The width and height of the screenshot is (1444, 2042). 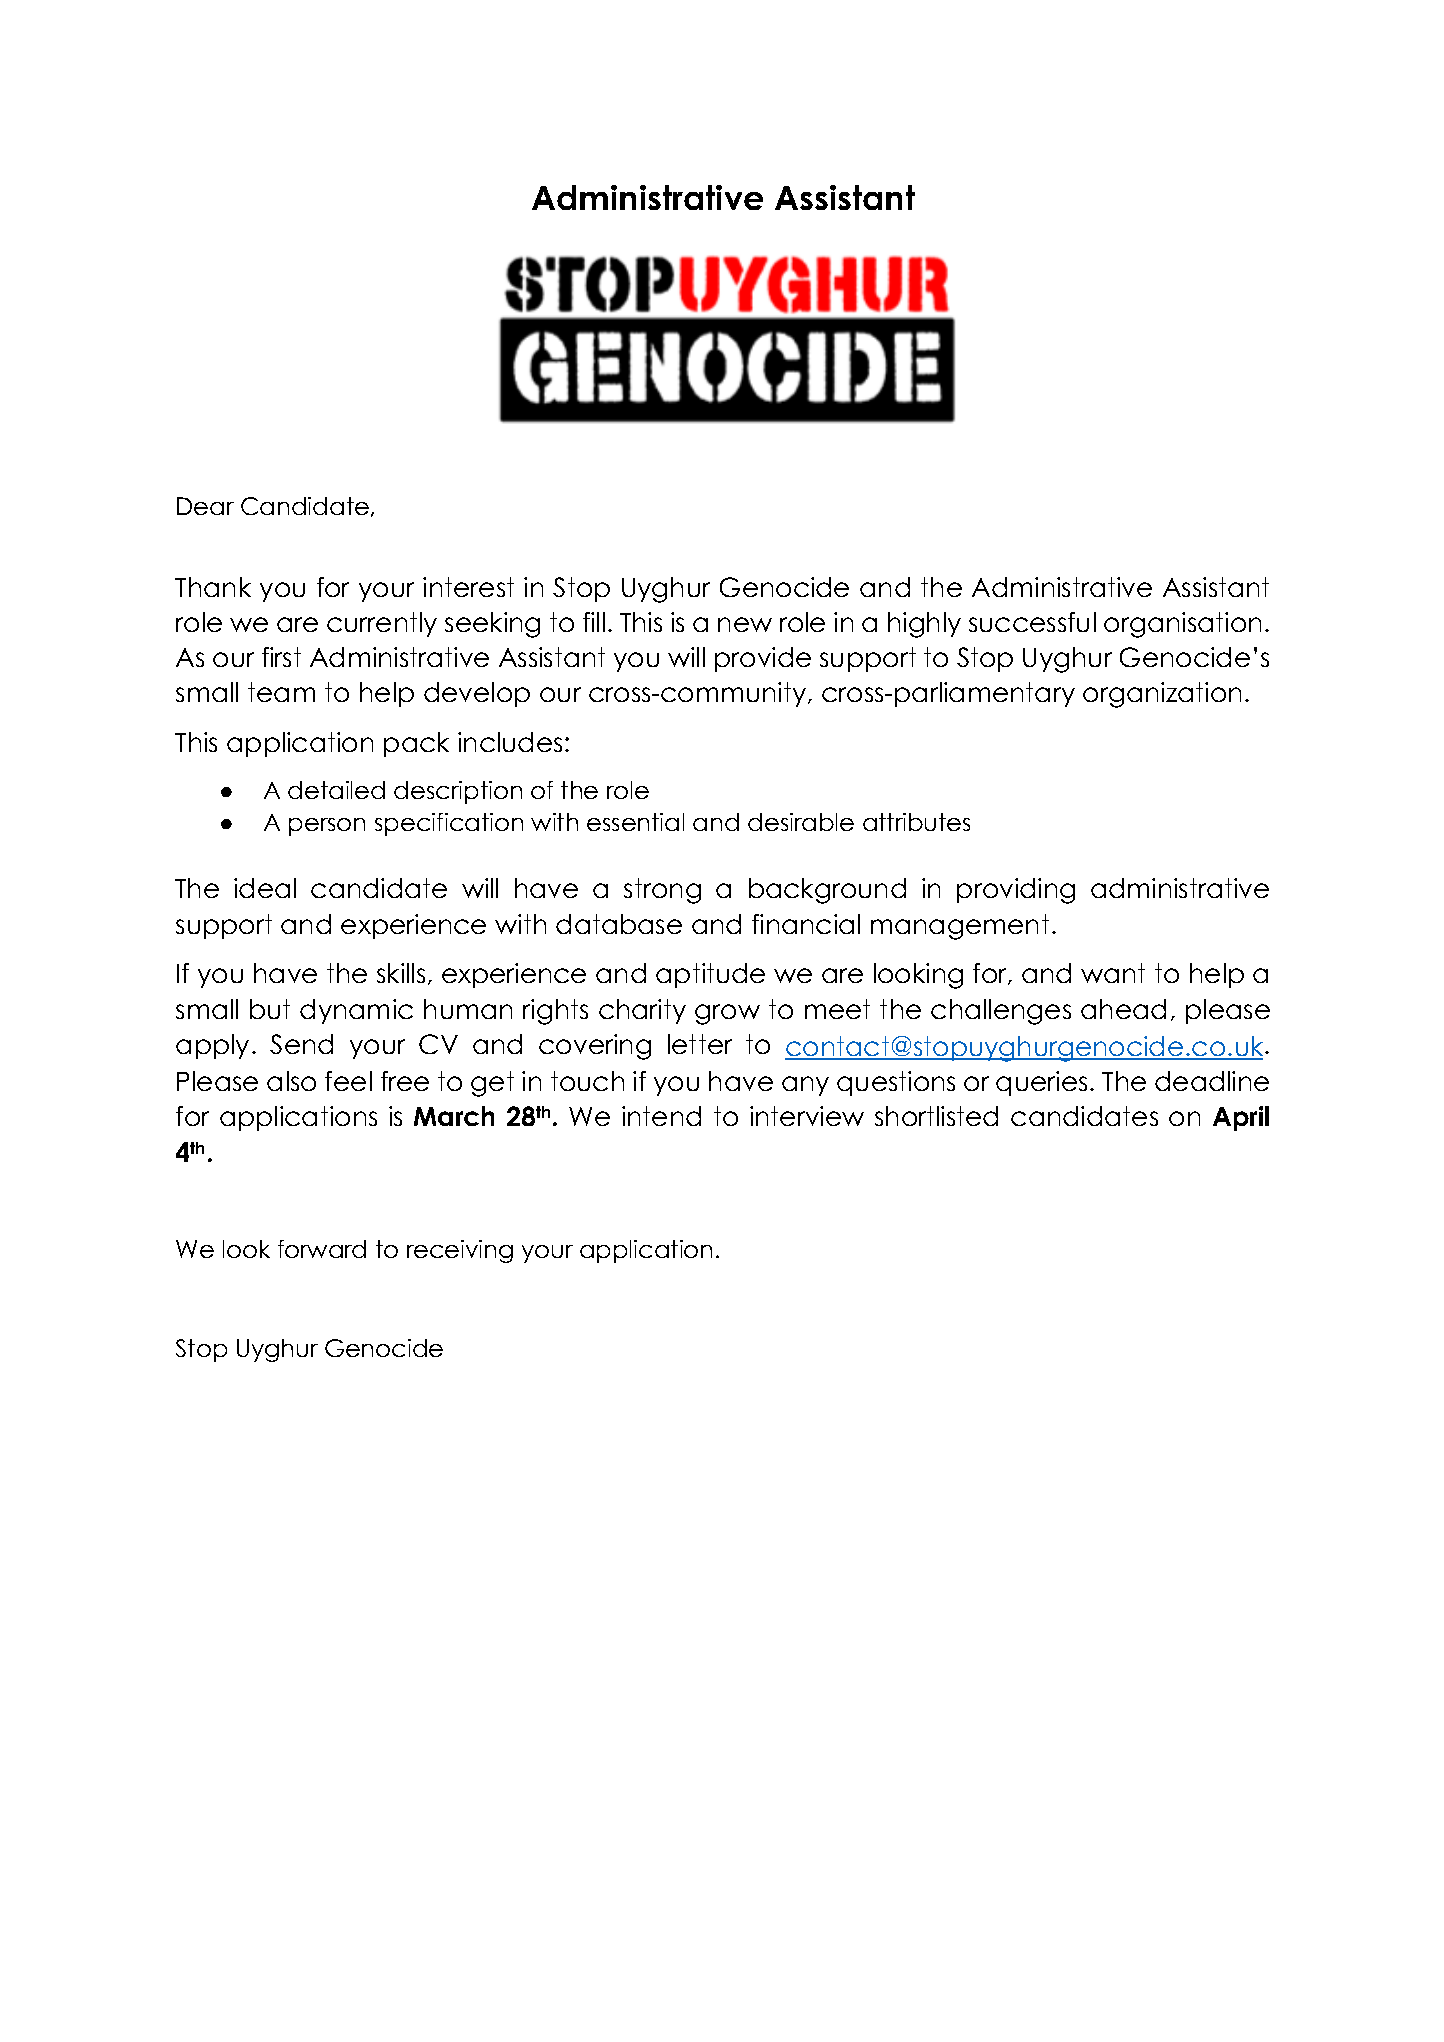 What do you see at coordinates (745, 624) in the screenshot?
I see `new` at bounding box center [745, 624].
